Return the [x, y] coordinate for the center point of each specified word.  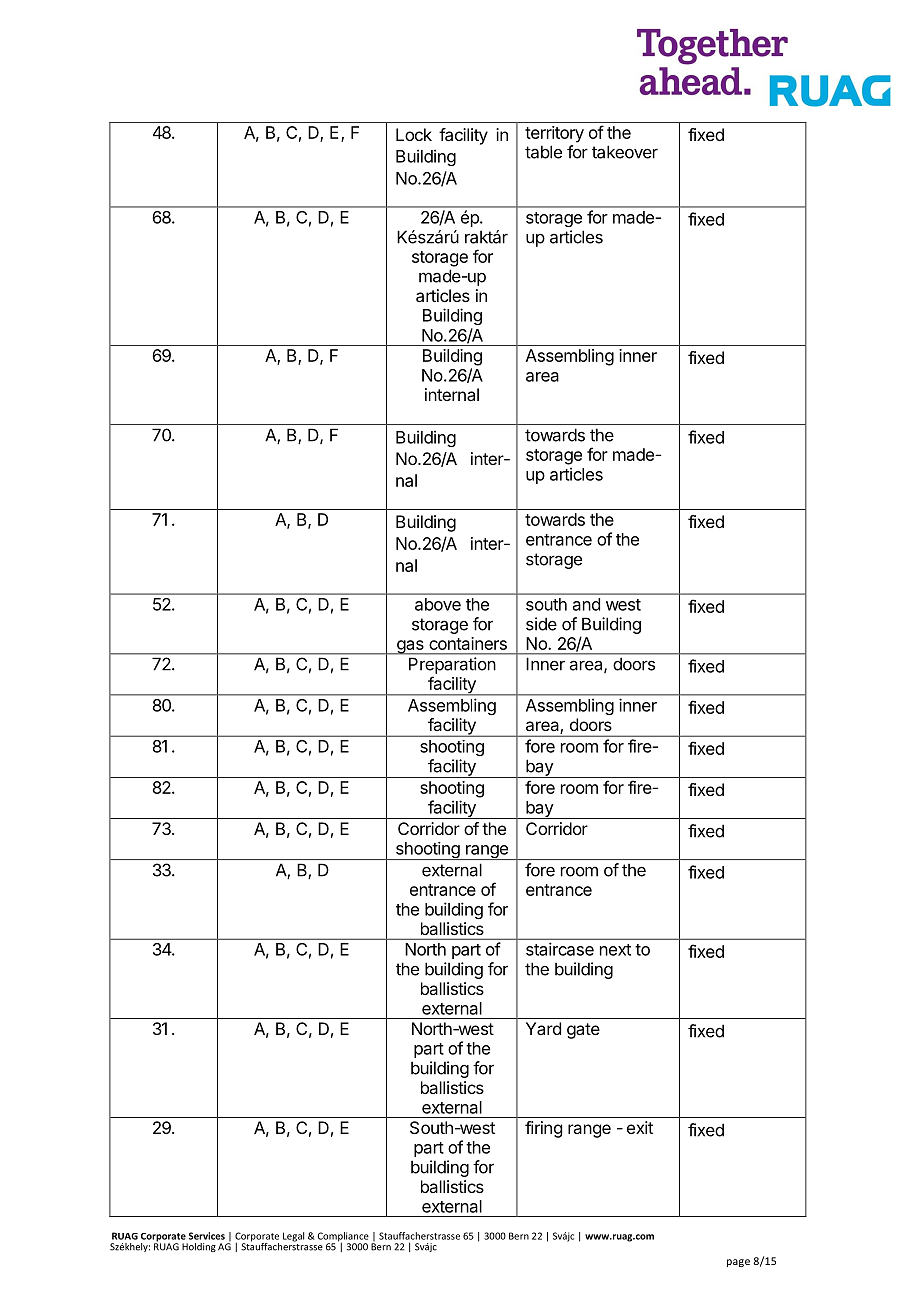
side [541, 624]
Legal [293, 1237]
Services [207, 1236]
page [738, 1263]
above [438, 604]
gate [583, 1031]
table [543, 152]
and [586, 604]
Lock [414, 134]
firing [543, 1129]
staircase [560, 949]
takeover [625, 152]
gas [410, 647]
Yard [543, 1028]
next [615, 950]
